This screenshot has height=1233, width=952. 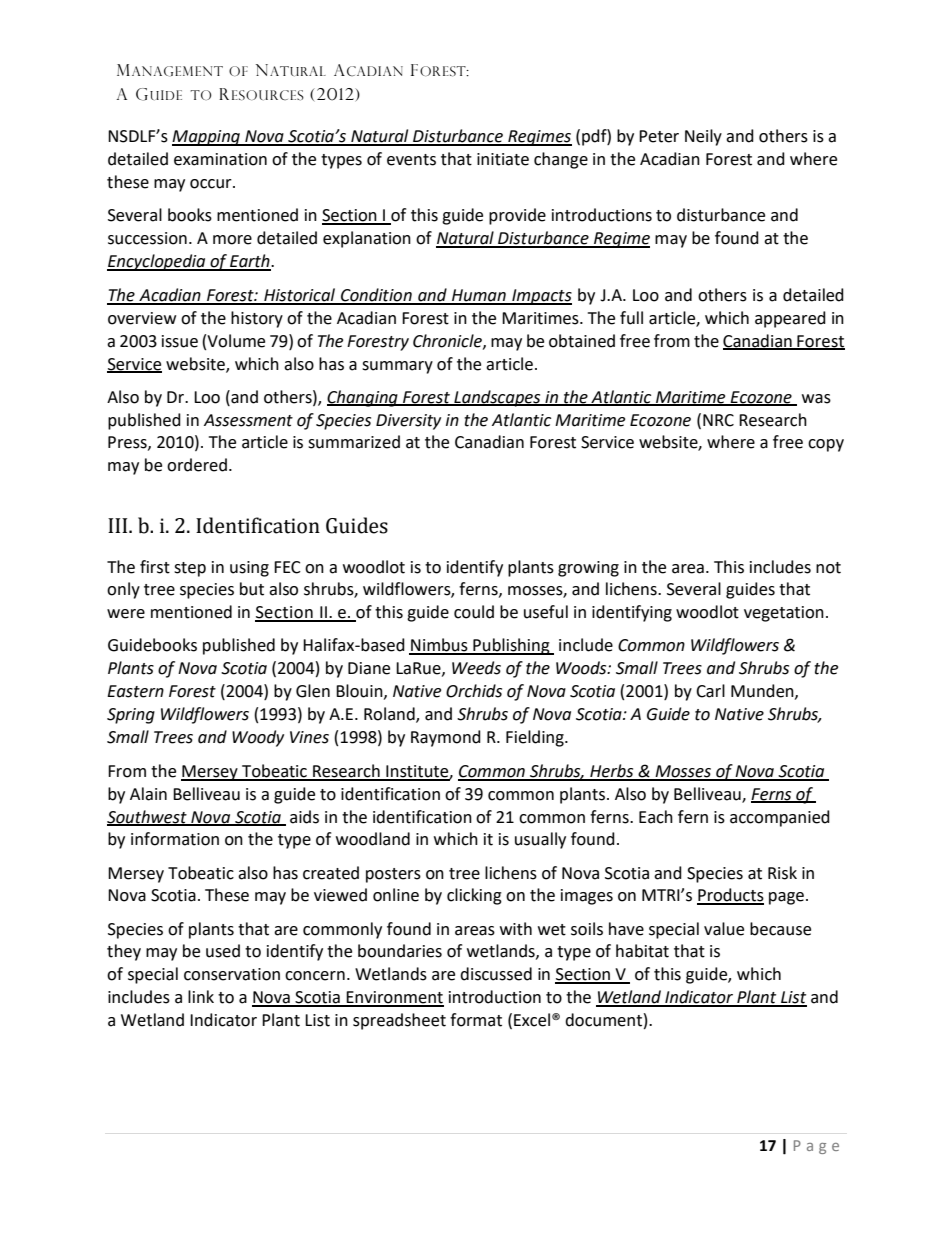 I want to click on initiate, so click(x=503, y=159).
